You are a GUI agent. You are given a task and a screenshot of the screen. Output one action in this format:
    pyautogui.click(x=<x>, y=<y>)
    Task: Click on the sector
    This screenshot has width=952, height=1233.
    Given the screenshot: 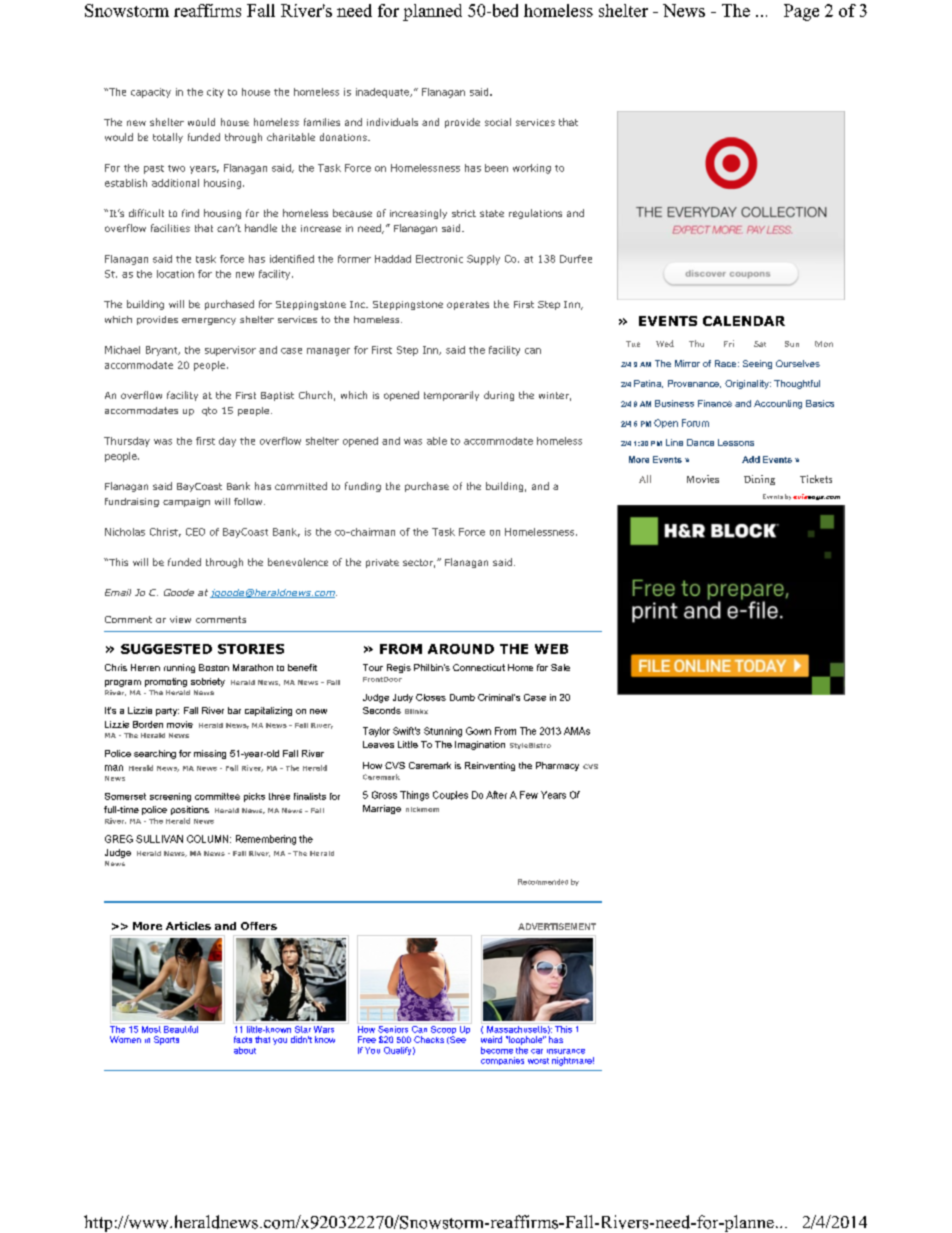 What is the action you would take?
    pyautogui.click(x=419, y=563)
